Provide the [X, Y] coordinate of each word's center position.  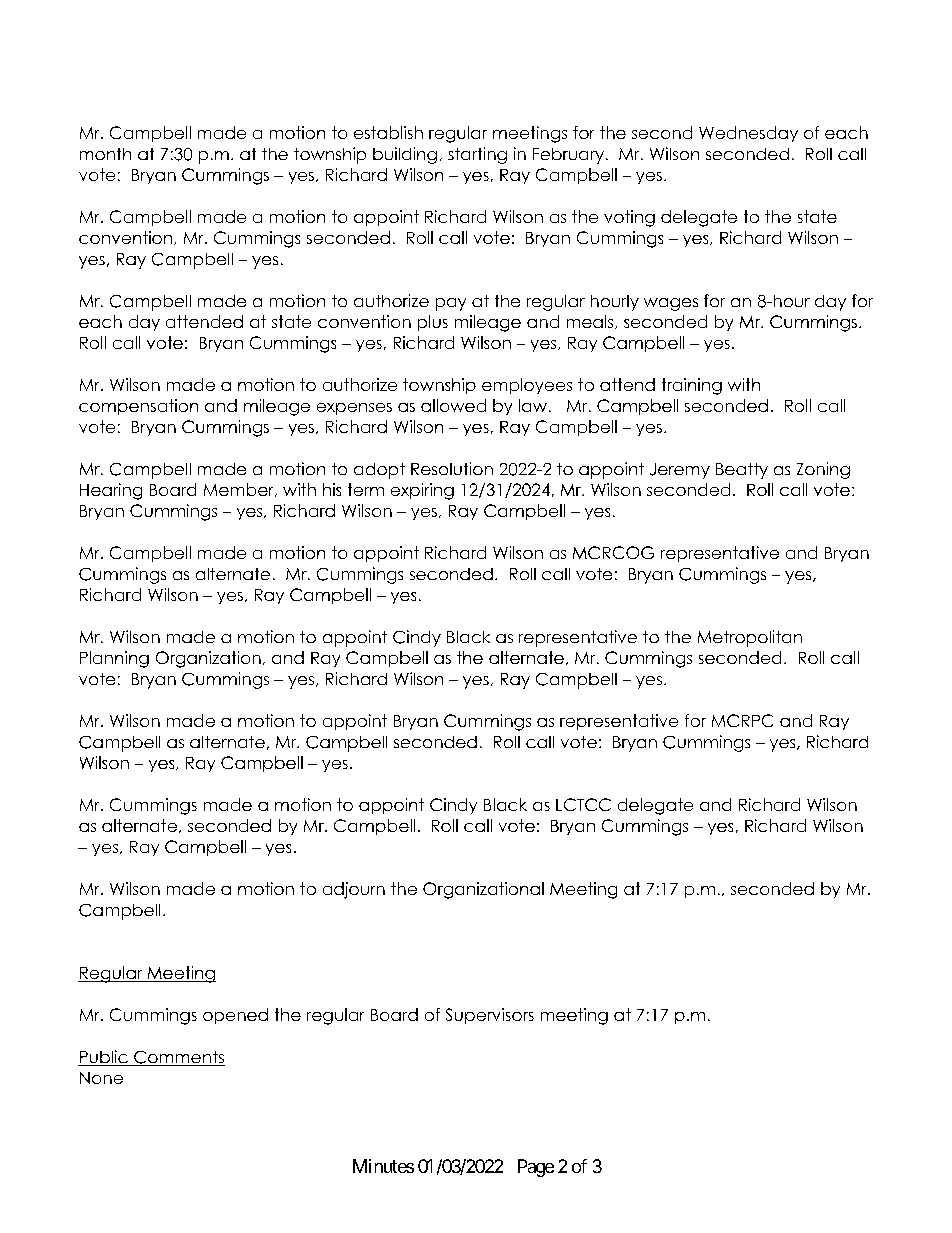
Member [240, 490]
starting [477, 155]
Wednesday [748, 134]
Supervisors [490, 1016]
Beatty [742, 471]
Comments [178, 1058]
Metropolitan [750, 638]
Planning [114, 659]
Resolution [452, 468]
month [105, 154]
